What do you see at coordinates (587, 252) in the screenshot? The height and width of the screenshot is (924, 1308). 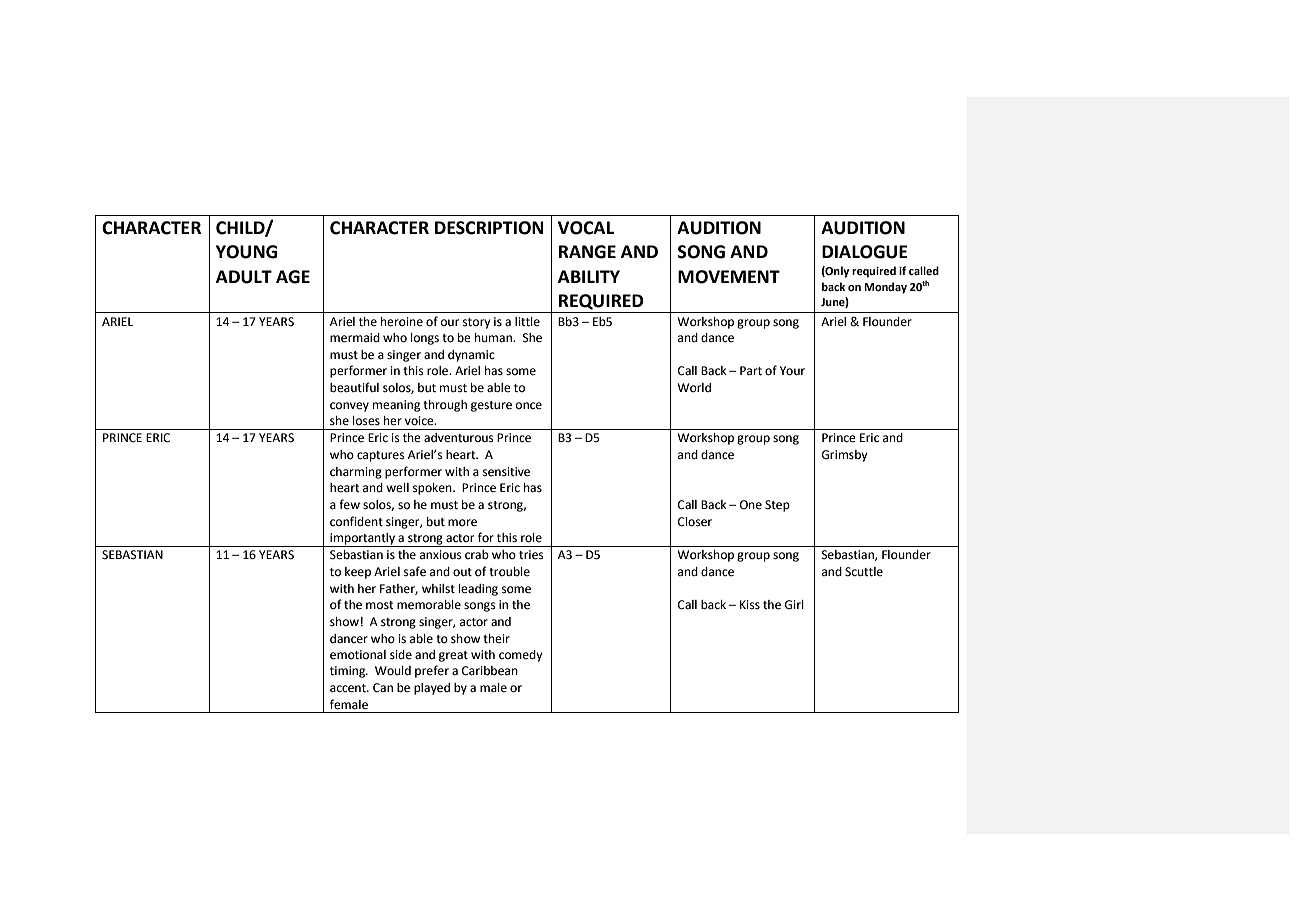 I see `RANGE` at bounding box center [587, 252].
